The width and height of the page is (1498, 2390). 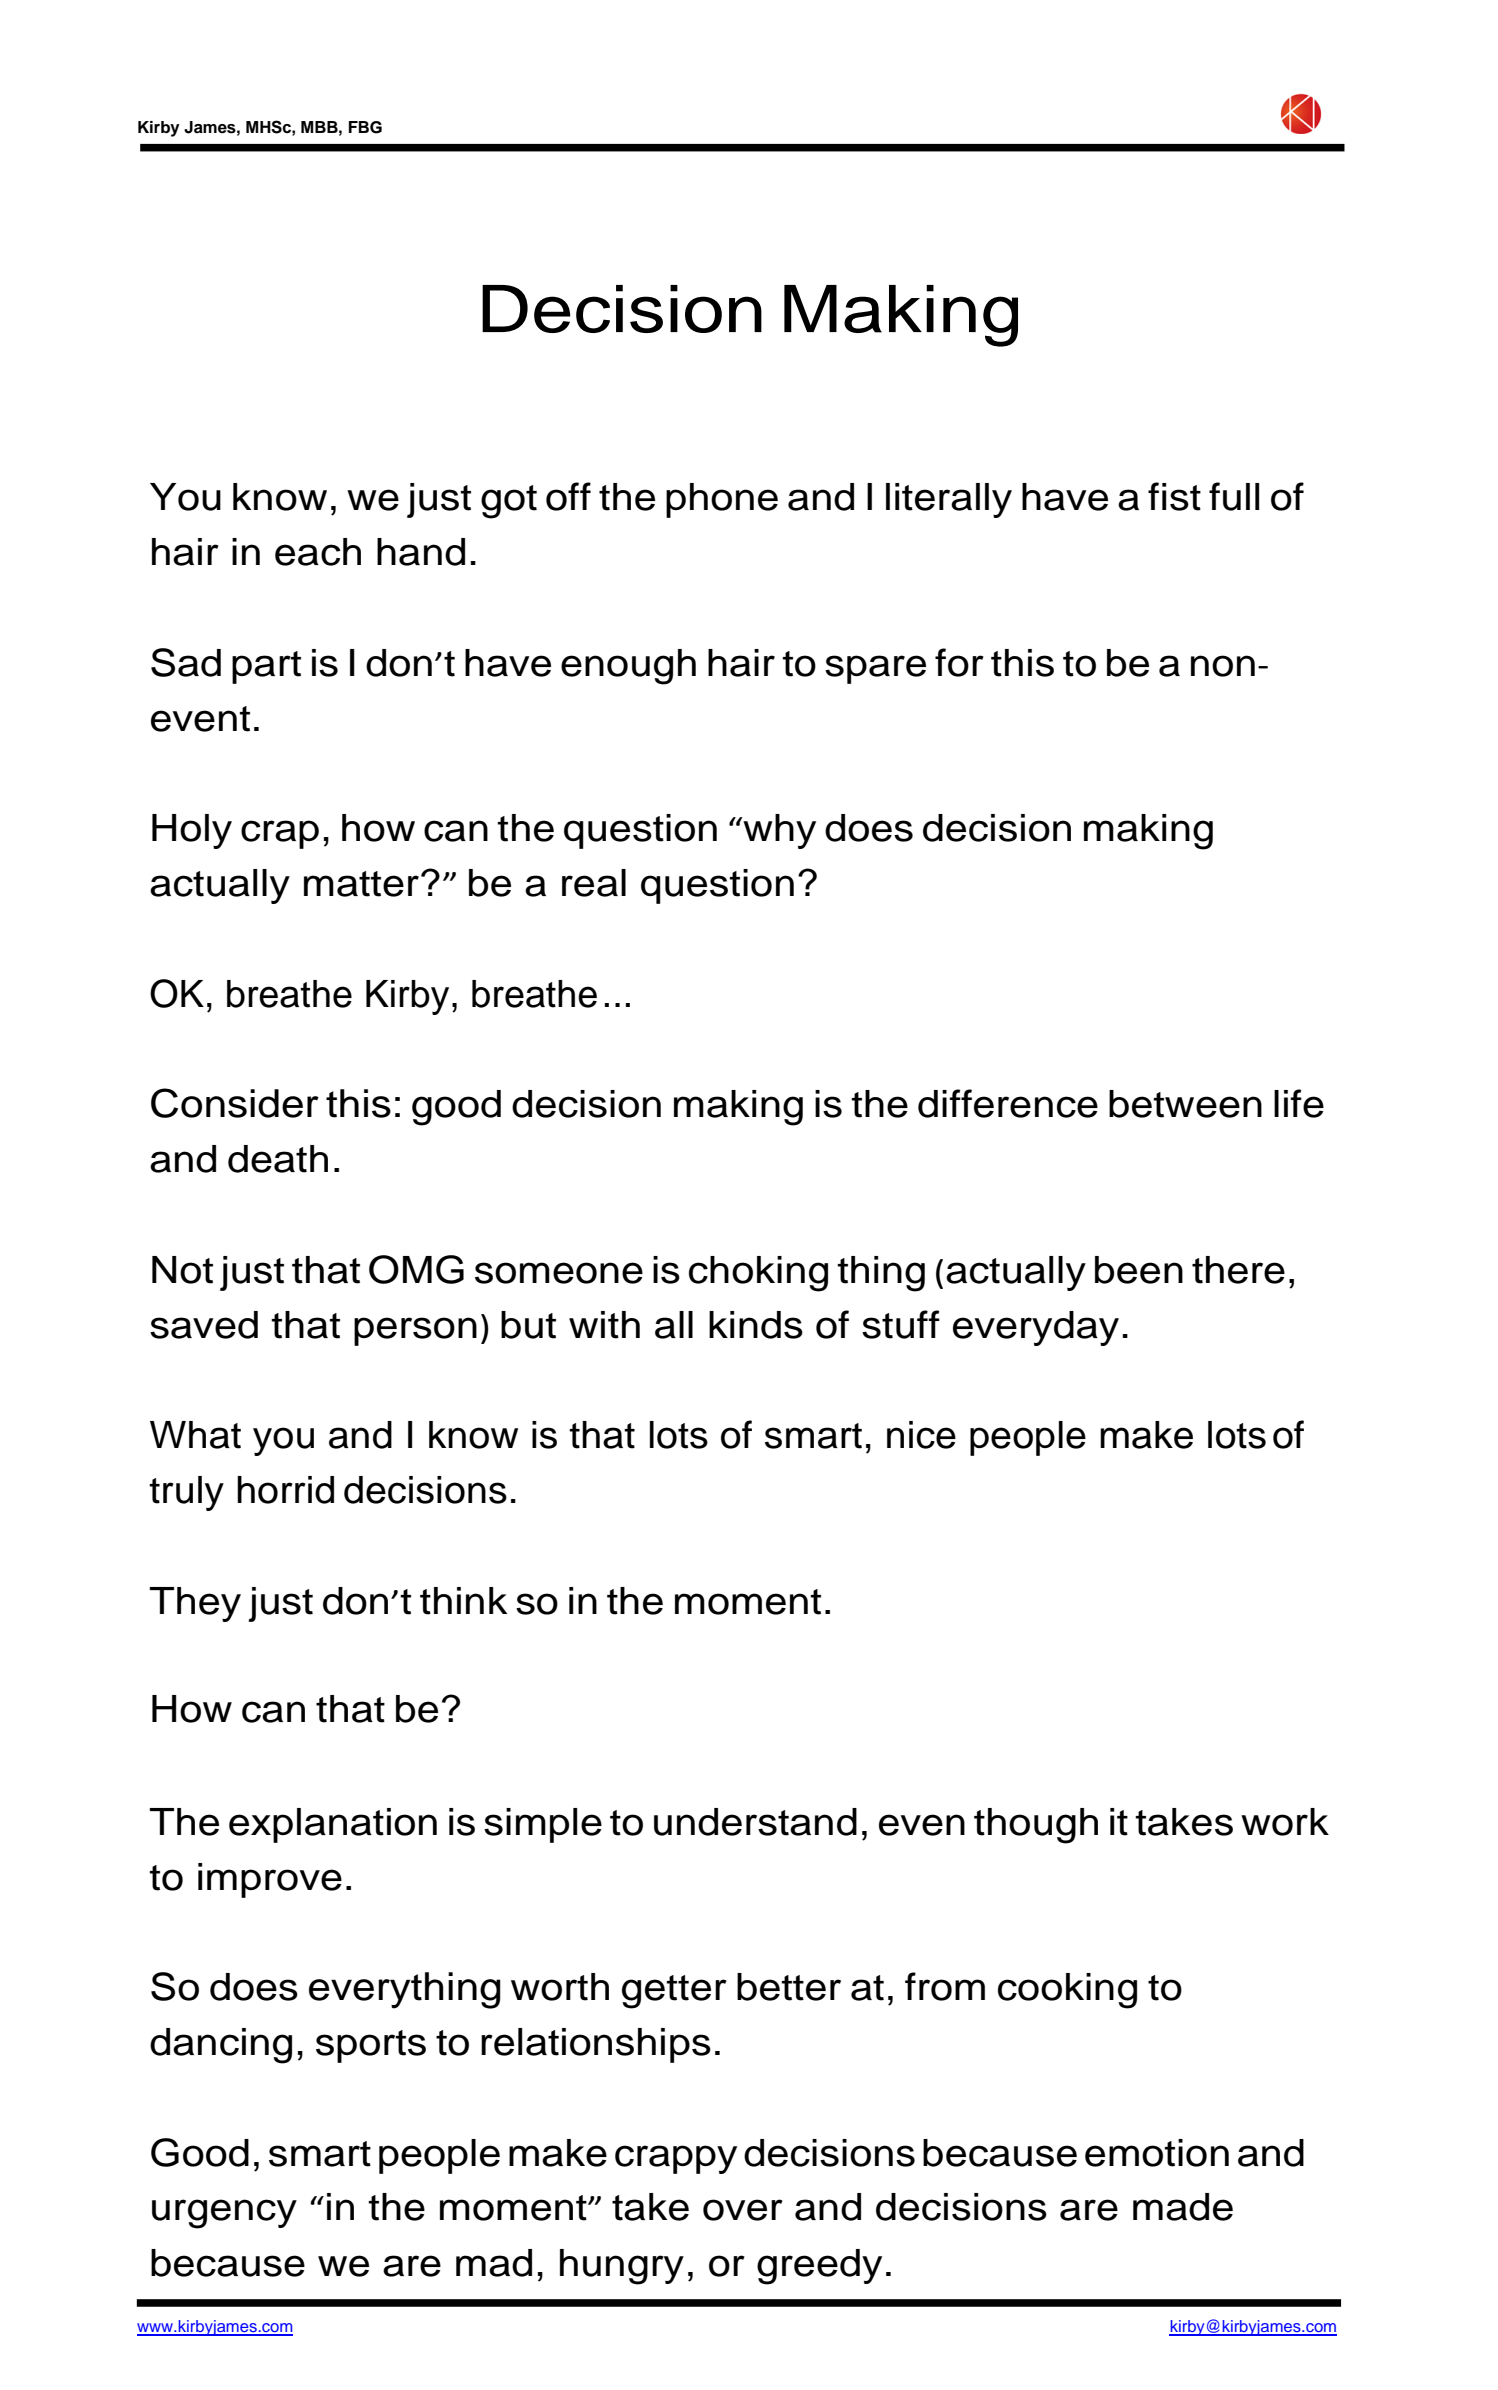 I want to click on death, so click(x=278, y=1159).
